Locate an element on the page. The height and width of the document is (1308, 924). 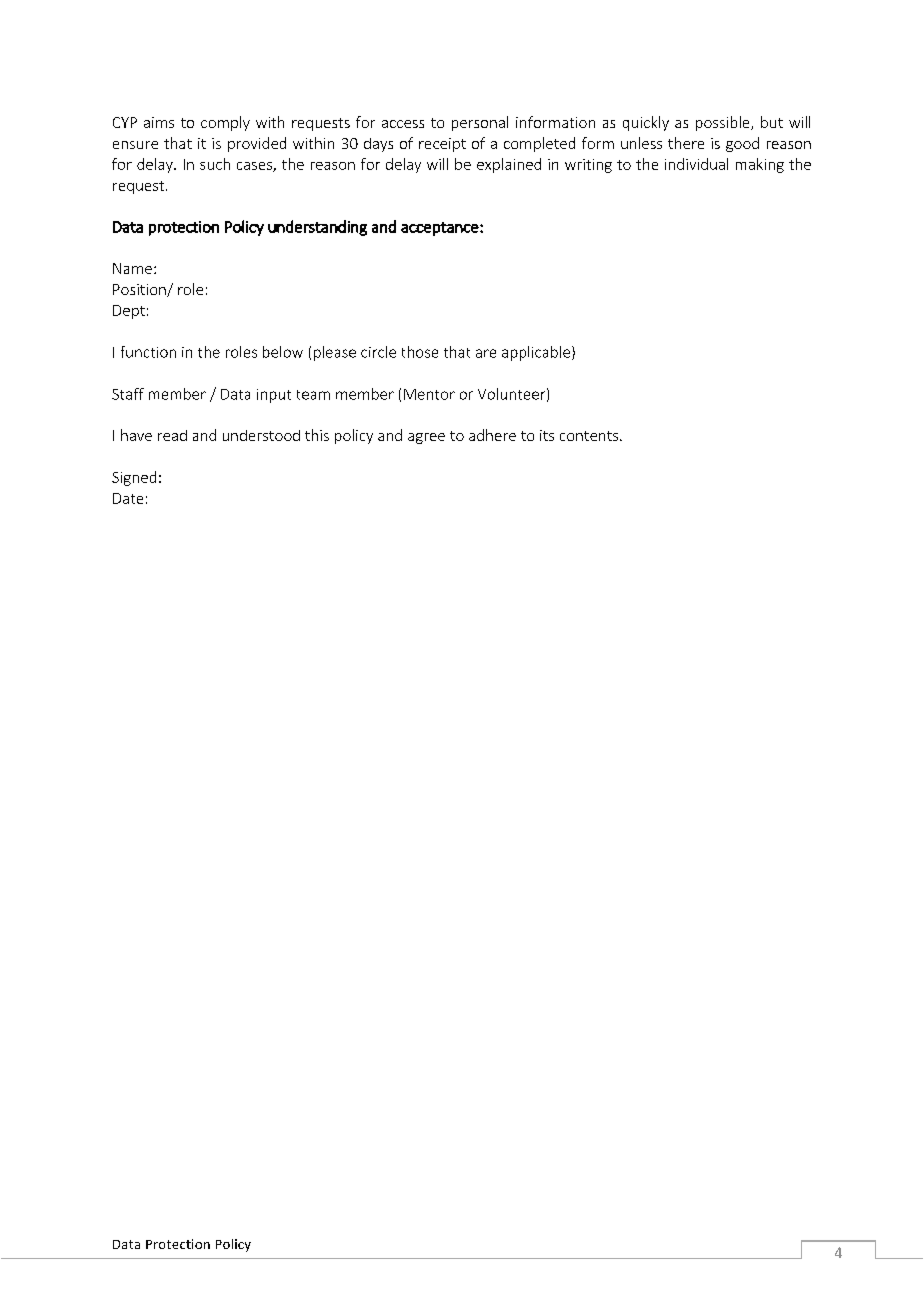
are is located at coordinates (486, 353).
